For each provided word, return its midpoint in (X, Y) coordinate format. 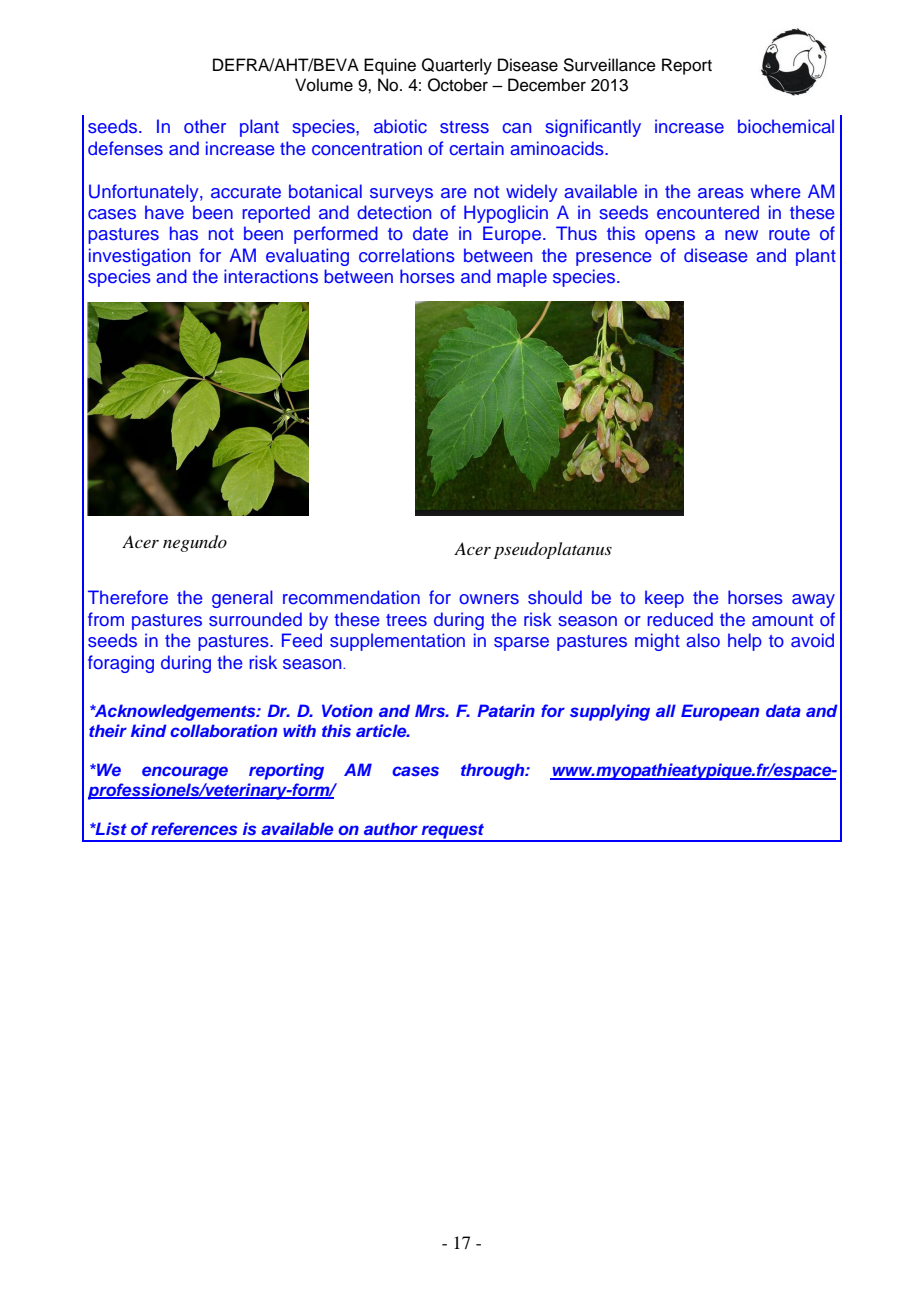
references (194, 828)
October (458, 85)
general (242, 599)
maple (522, 278)
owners (489, 599)
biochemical (786, 126)
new (741, 235)
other (205, 126)
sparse (521, 644)
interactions (271, 276)
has (184, 233)
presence (613, 259)
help (745, 642)
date (430, 233)
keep (664, 599)
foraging (121, 664)
